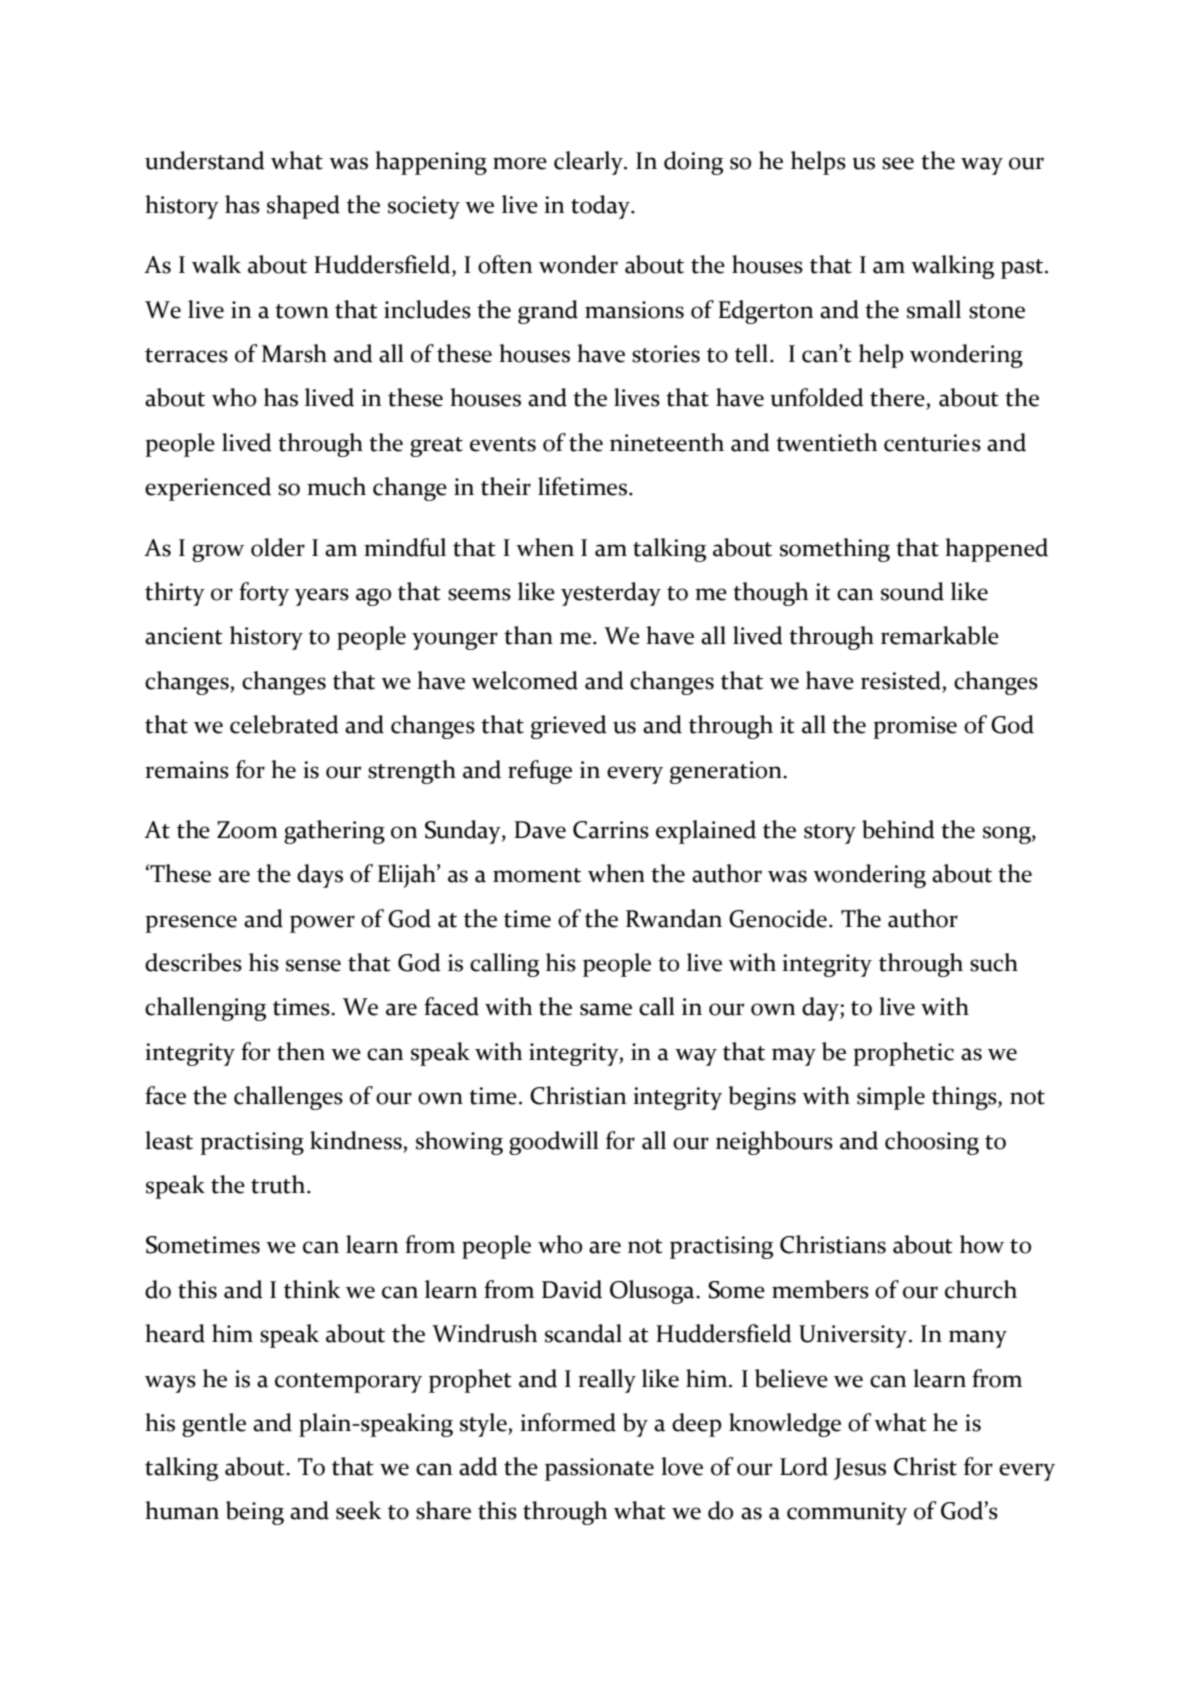 This page has height=1699, width=1201. What do you see at coordinates (611, 594) in the page?
I see `yesterday` at bounding box center [611, 594].
